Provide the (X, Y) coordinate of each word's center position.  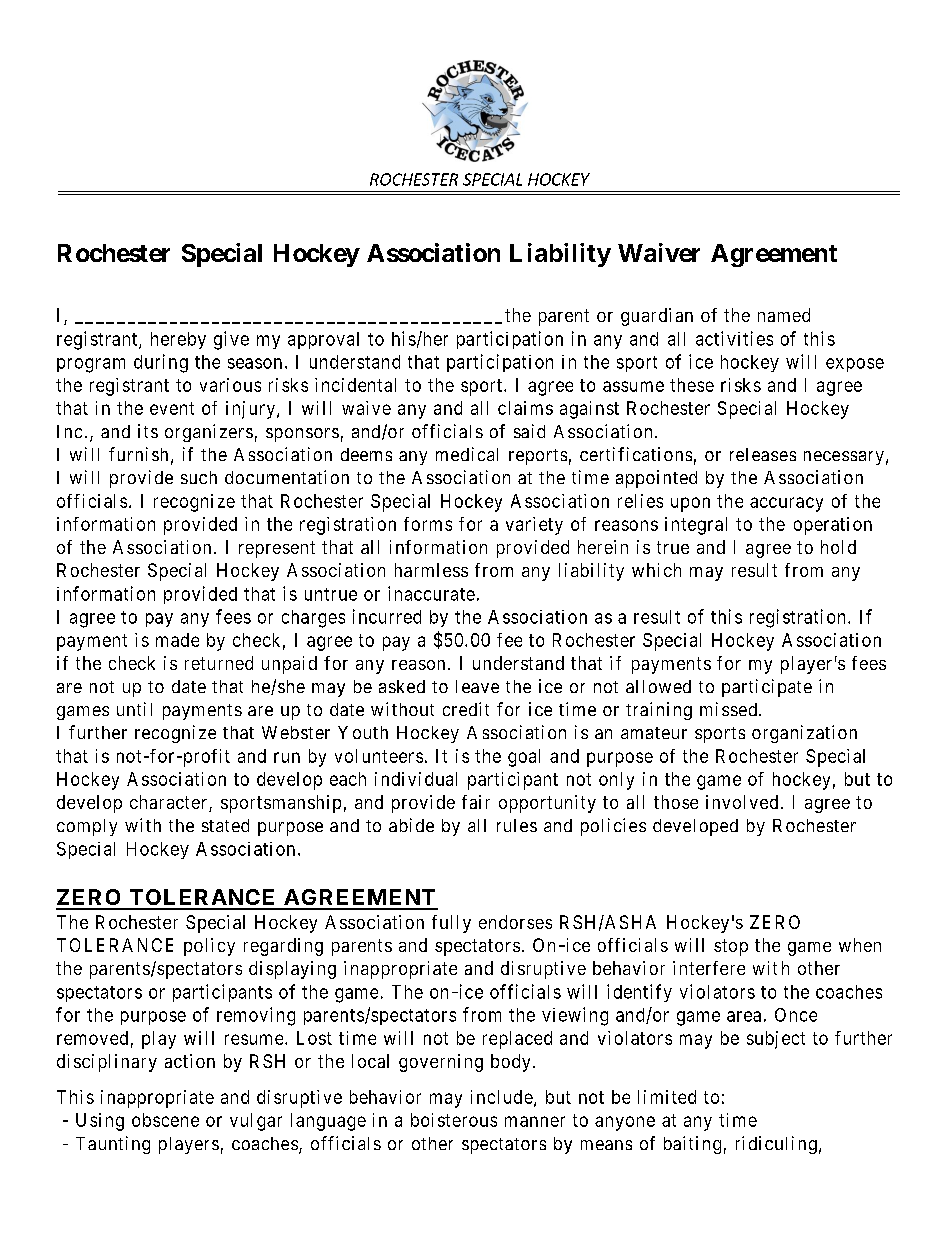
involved (742, 802)
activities (734, 338)
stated (225, 825)
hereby (178, 340)
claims (525, 408)
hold (838, 547)
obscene (165, 1120)
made (177, 640)
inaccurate (431, 593)
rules (517, 825)
